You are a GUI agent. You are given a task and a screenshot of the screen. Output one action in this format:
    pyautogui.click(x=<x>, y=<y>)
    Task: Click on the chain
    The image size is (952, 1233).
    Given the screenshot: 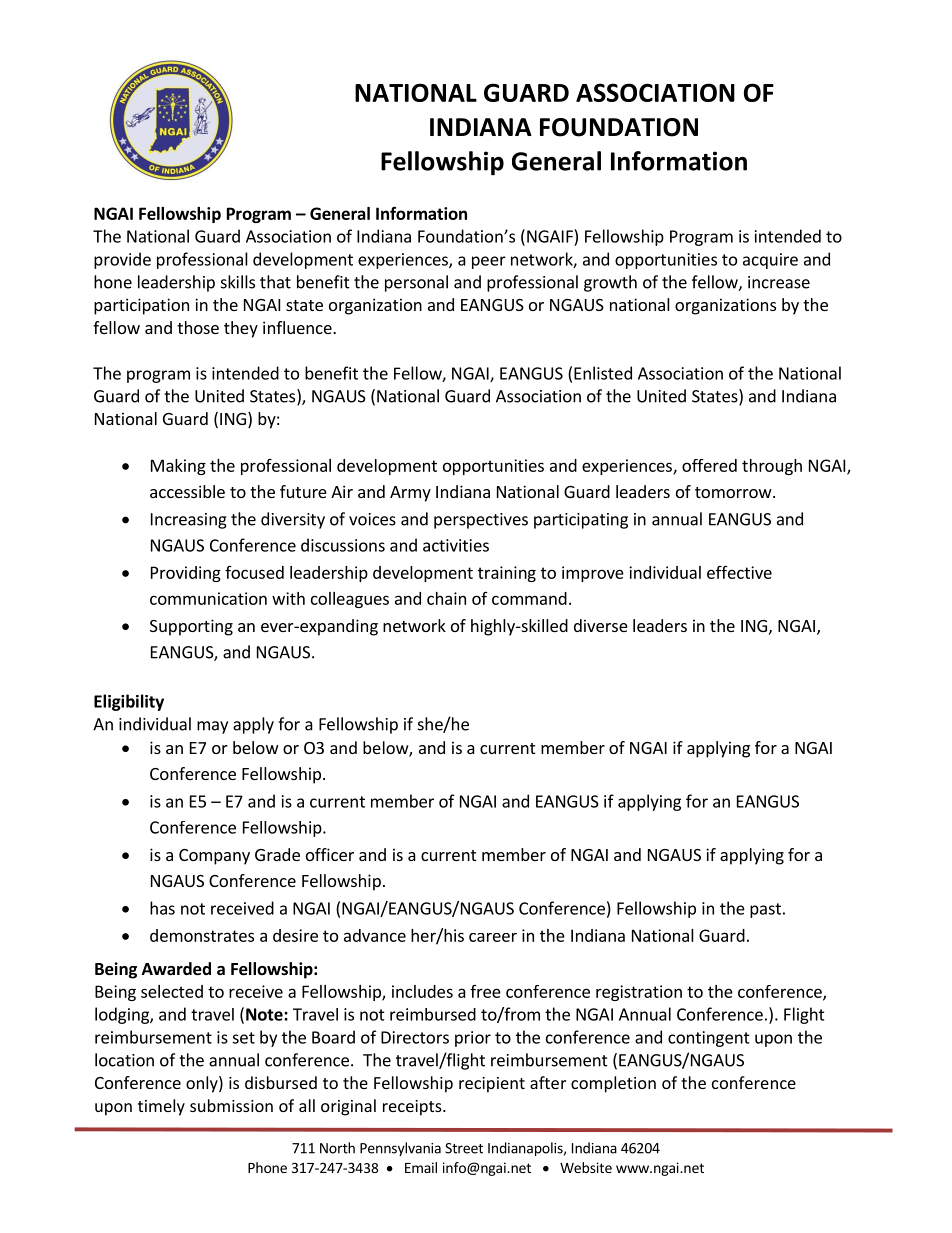 What is the action you would take?
    pyautogui.click(x=446, y=598)
